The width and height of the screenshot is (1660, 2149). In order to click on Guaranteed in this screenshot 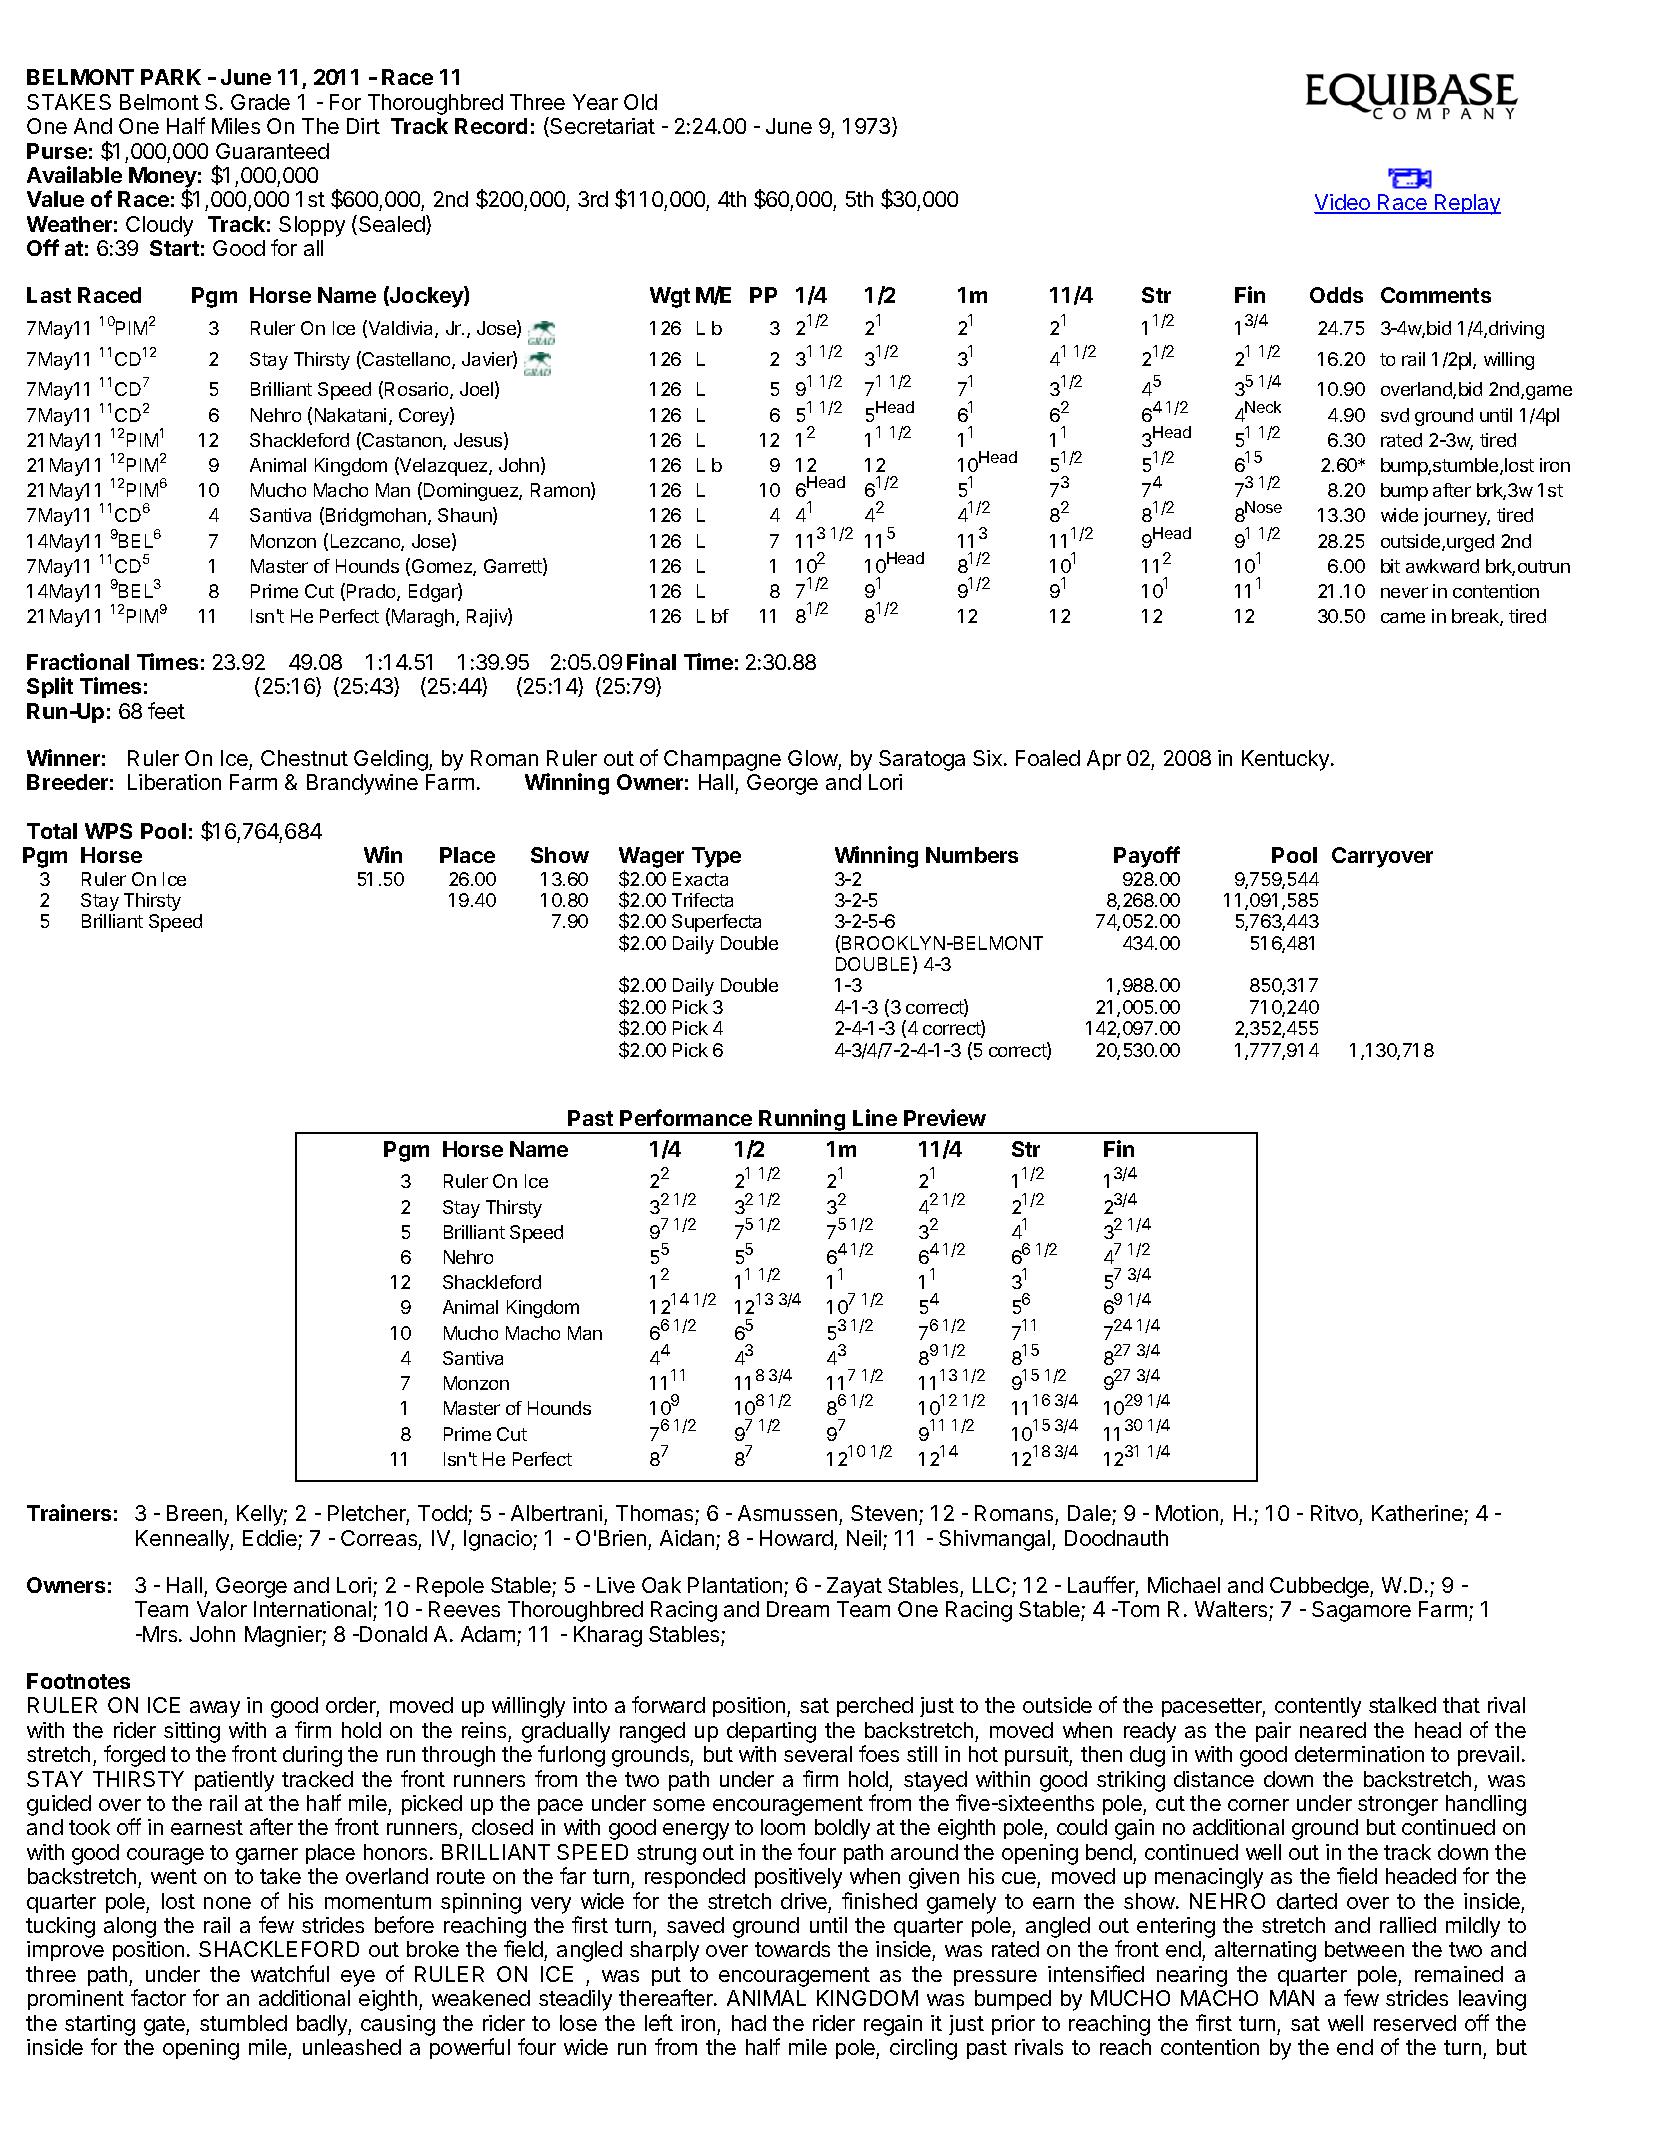, I will do `click(272, 151)`.
